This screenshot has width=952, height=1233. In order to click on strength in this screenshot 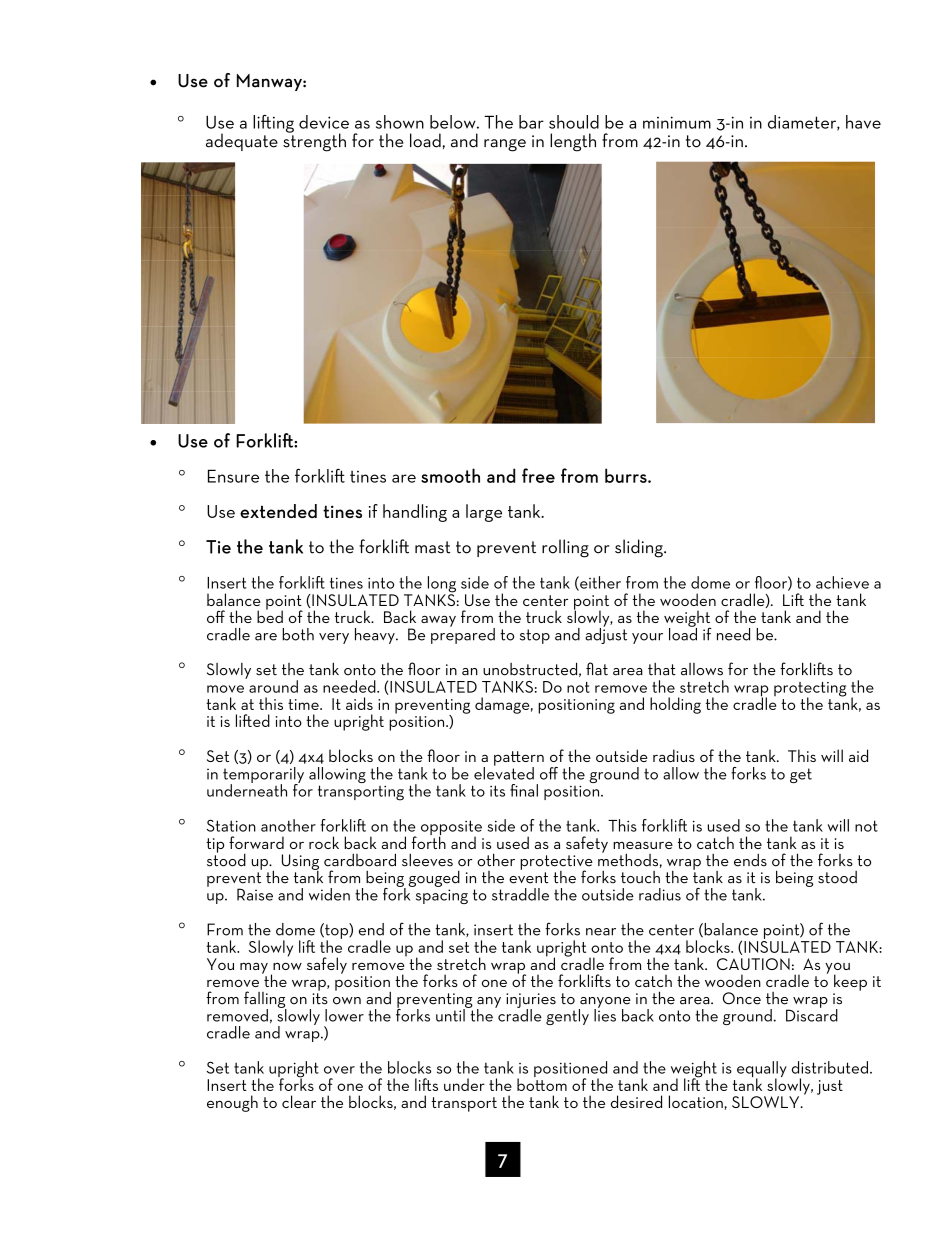, I will do `click(314, 141)`.
